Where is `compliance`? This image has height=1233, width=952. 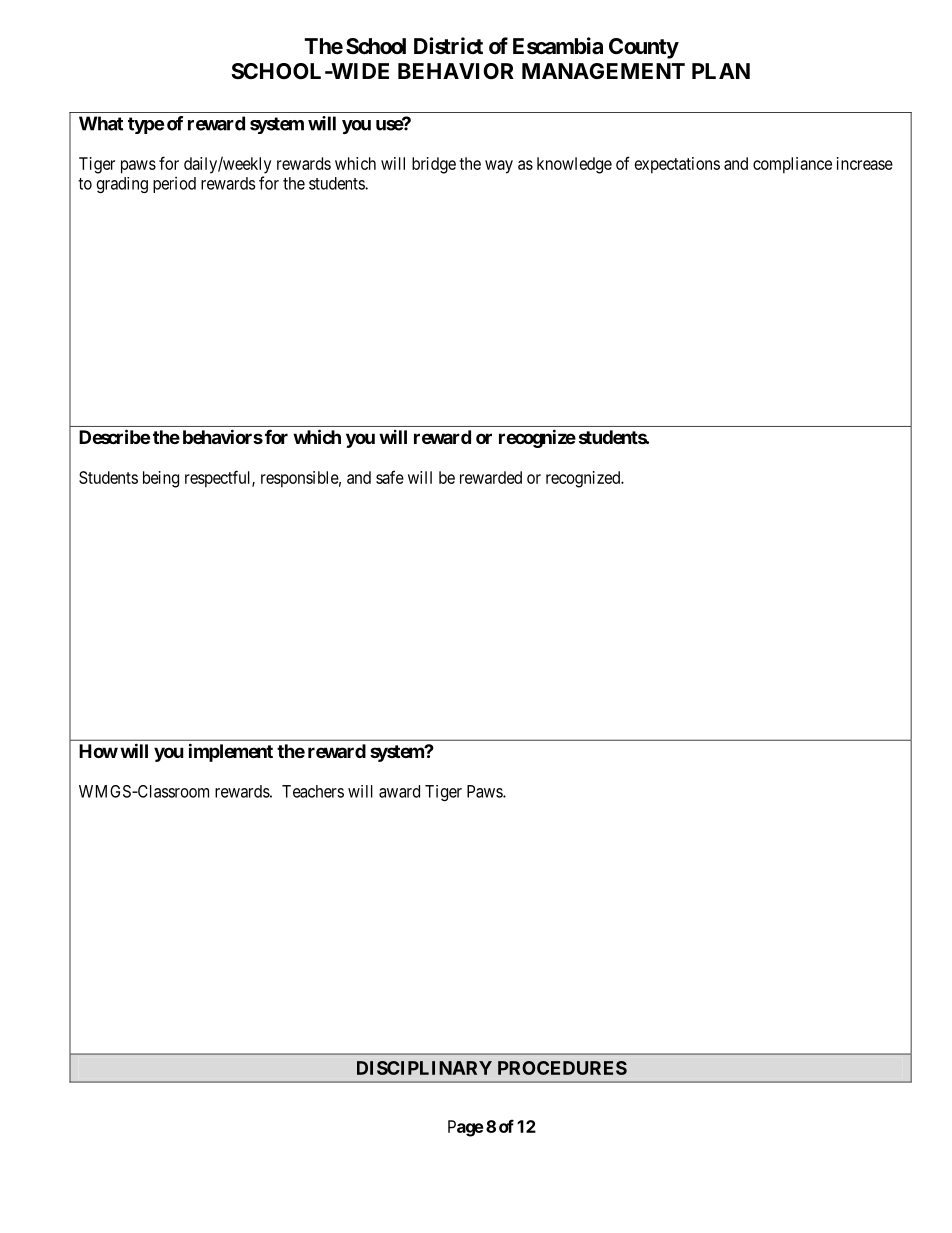 compliance is located at coordinates (792, 165).
